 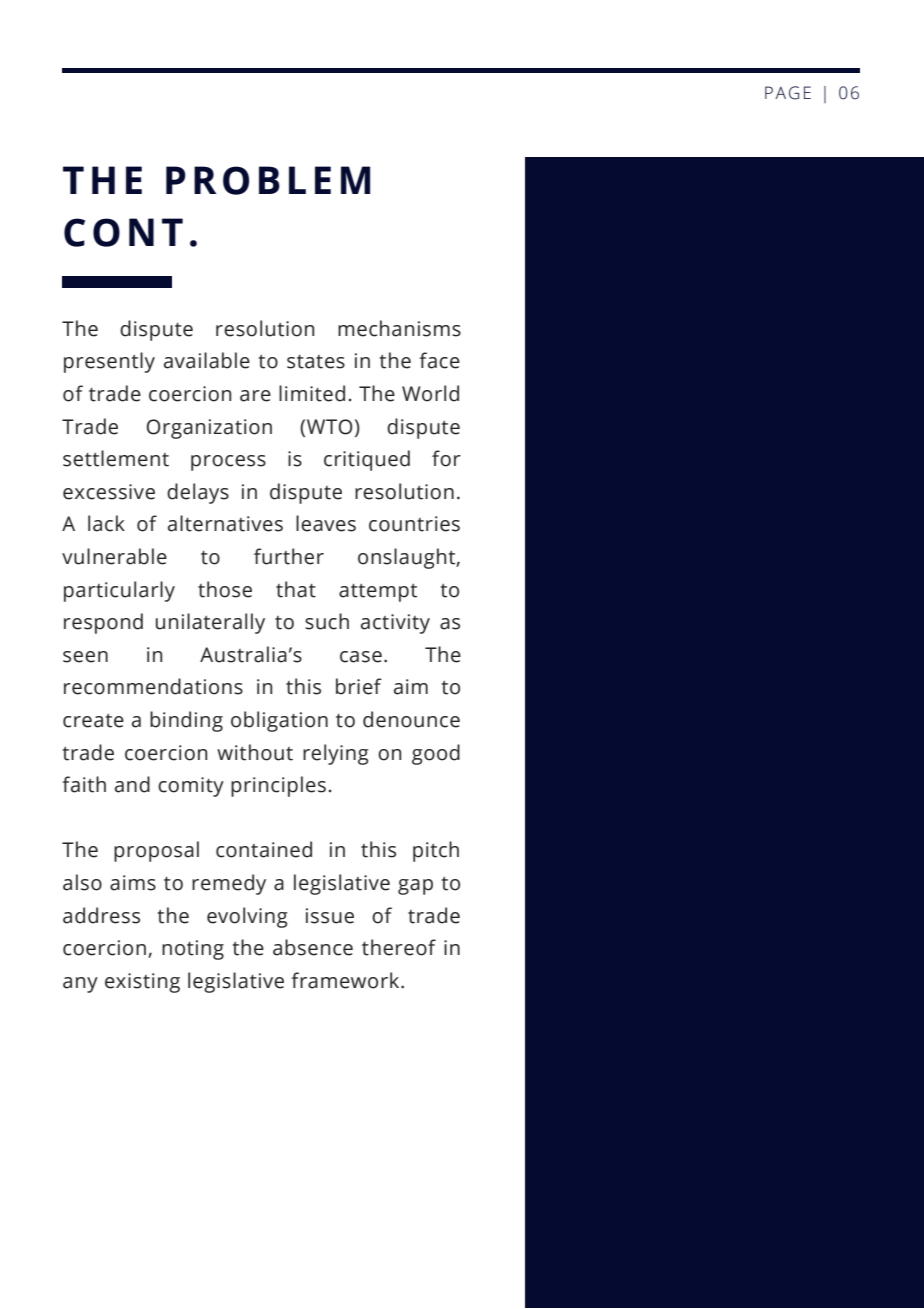 I want to click on mechanisms, so click(x=399, y=328).
